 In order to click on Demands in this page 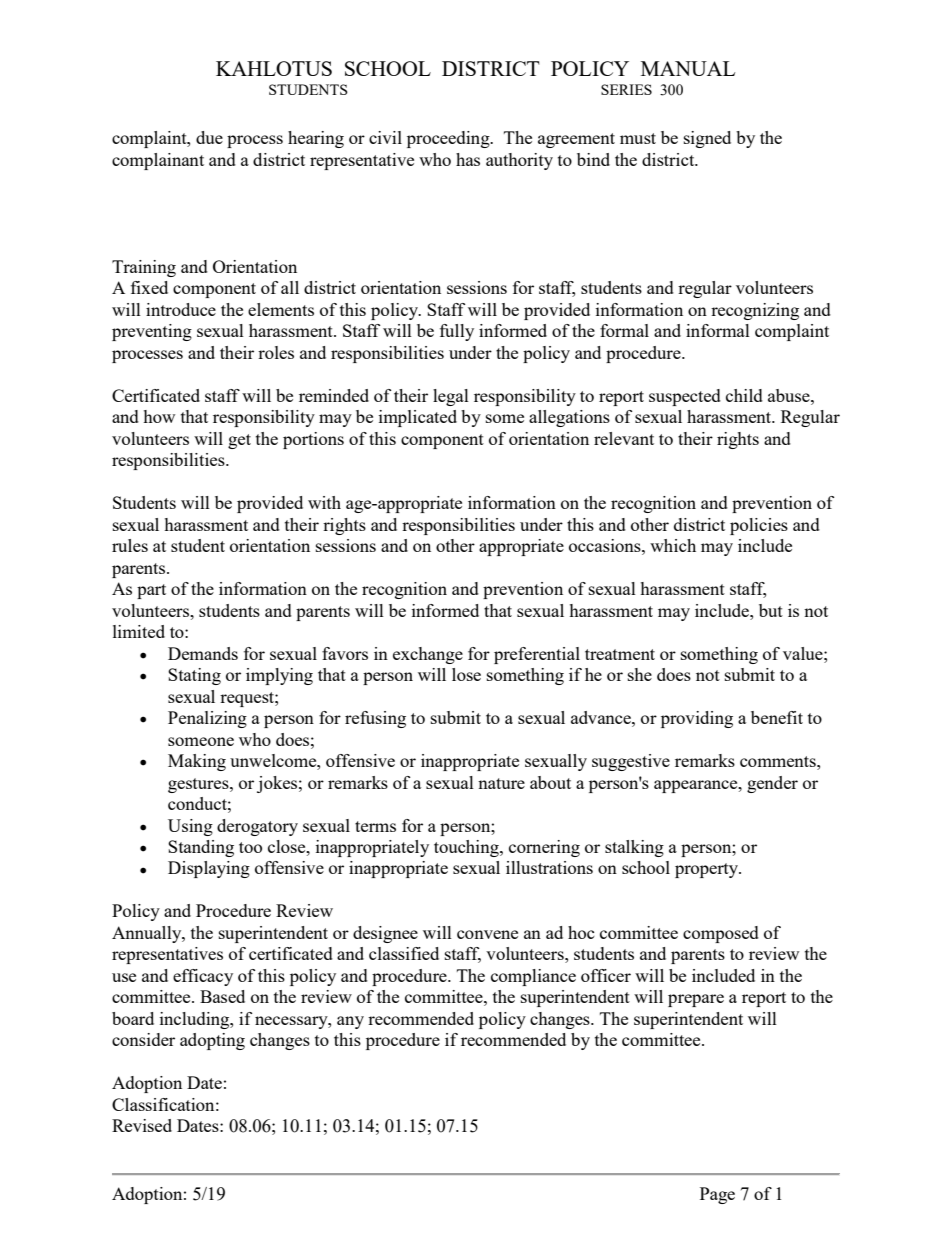, I will do `click(203, 653)`.
